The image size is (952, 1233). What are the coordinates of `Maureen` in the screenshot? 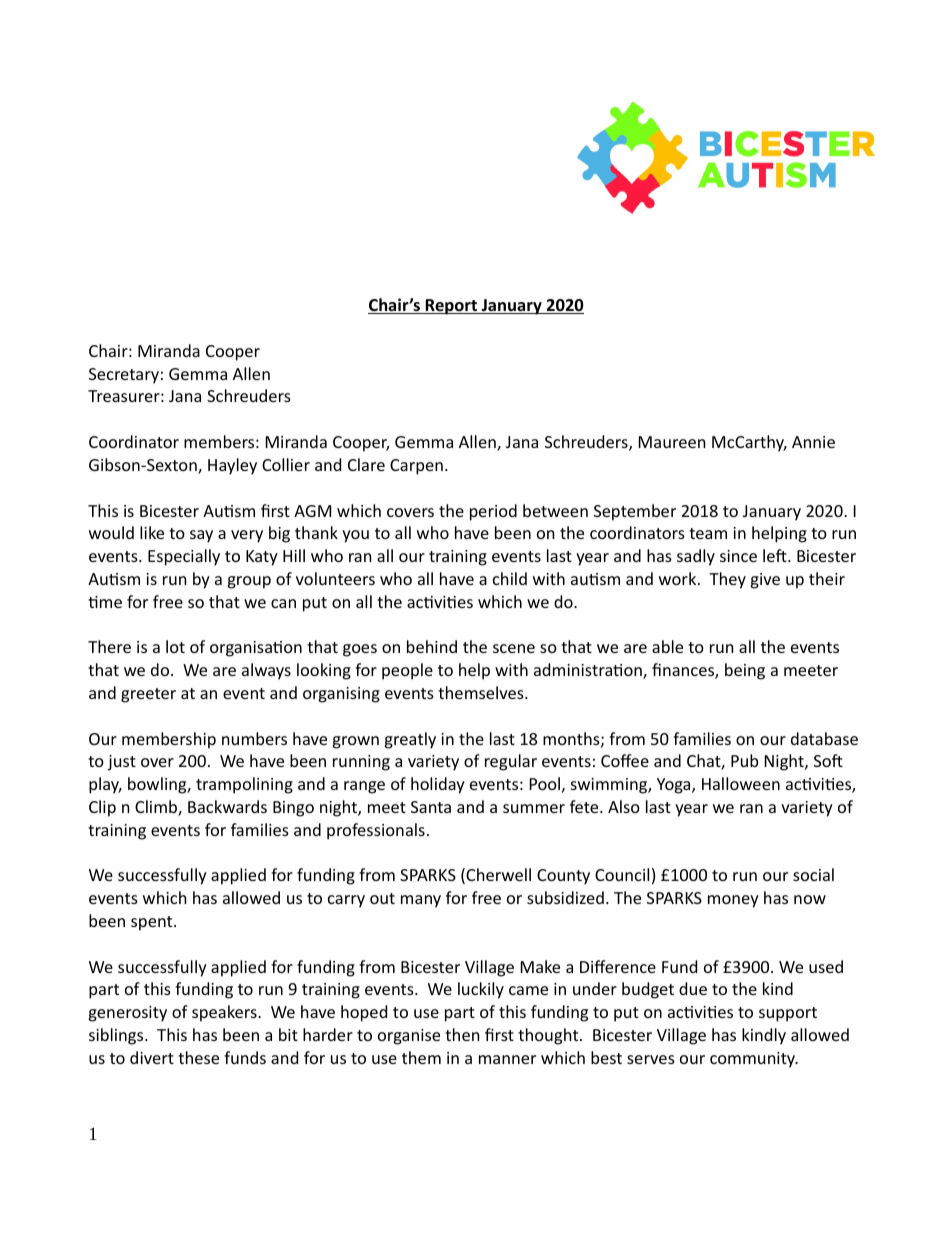 It's located at (672, 442).
